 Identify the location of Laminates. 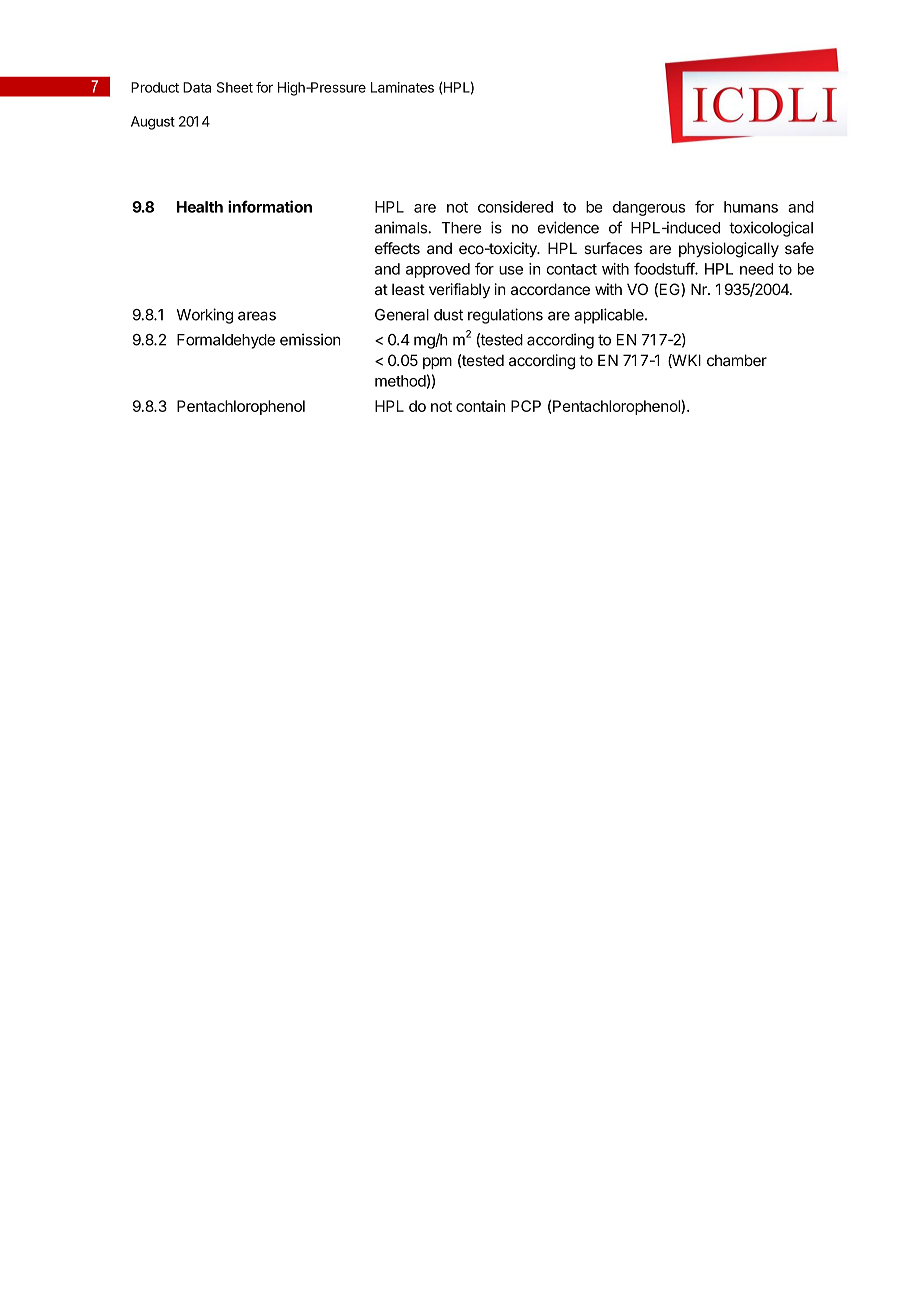
(402, 87).
